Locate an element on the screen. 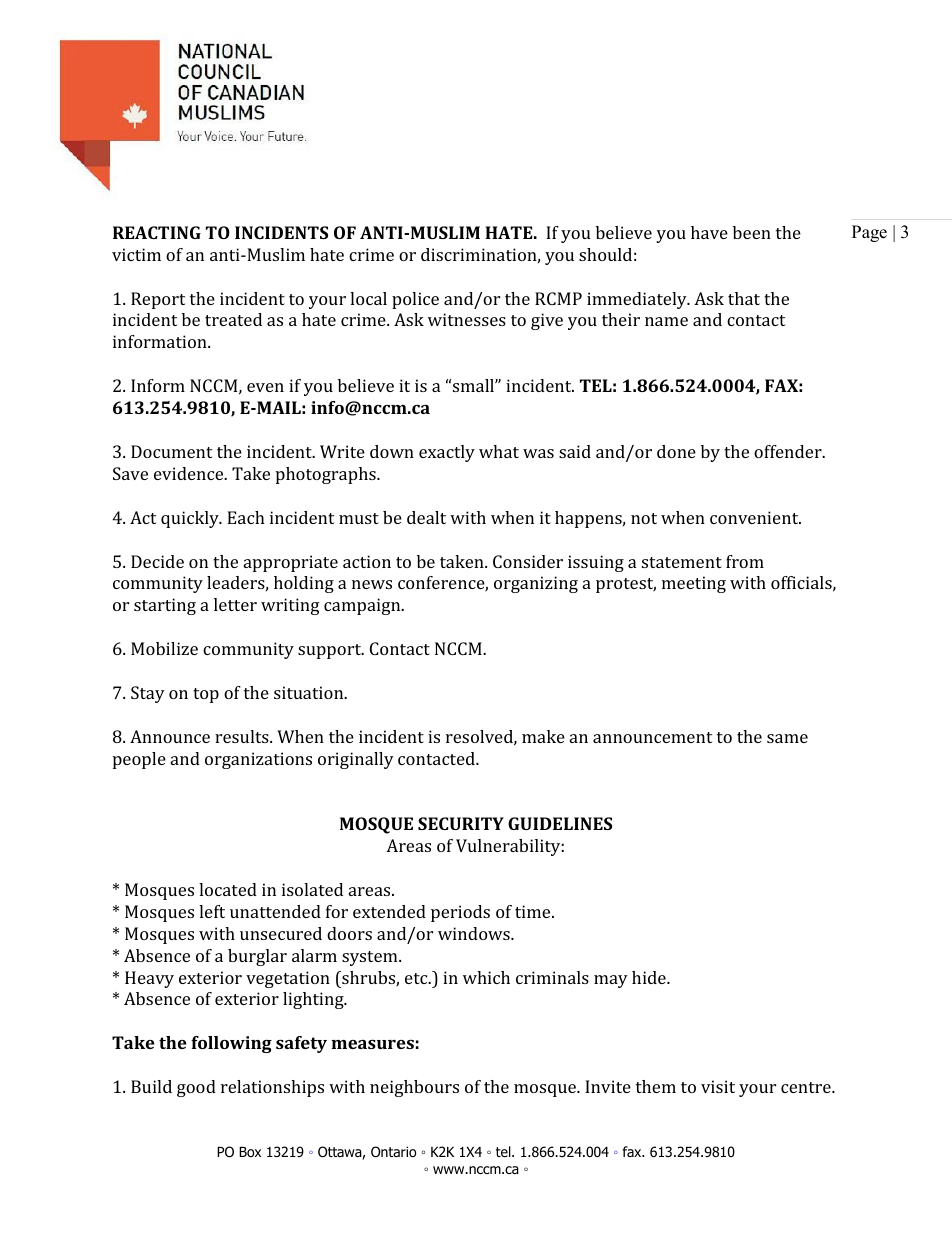 The height and width of the screenshot is (1233, 952). Box is located at coordinates (250, 1152).
